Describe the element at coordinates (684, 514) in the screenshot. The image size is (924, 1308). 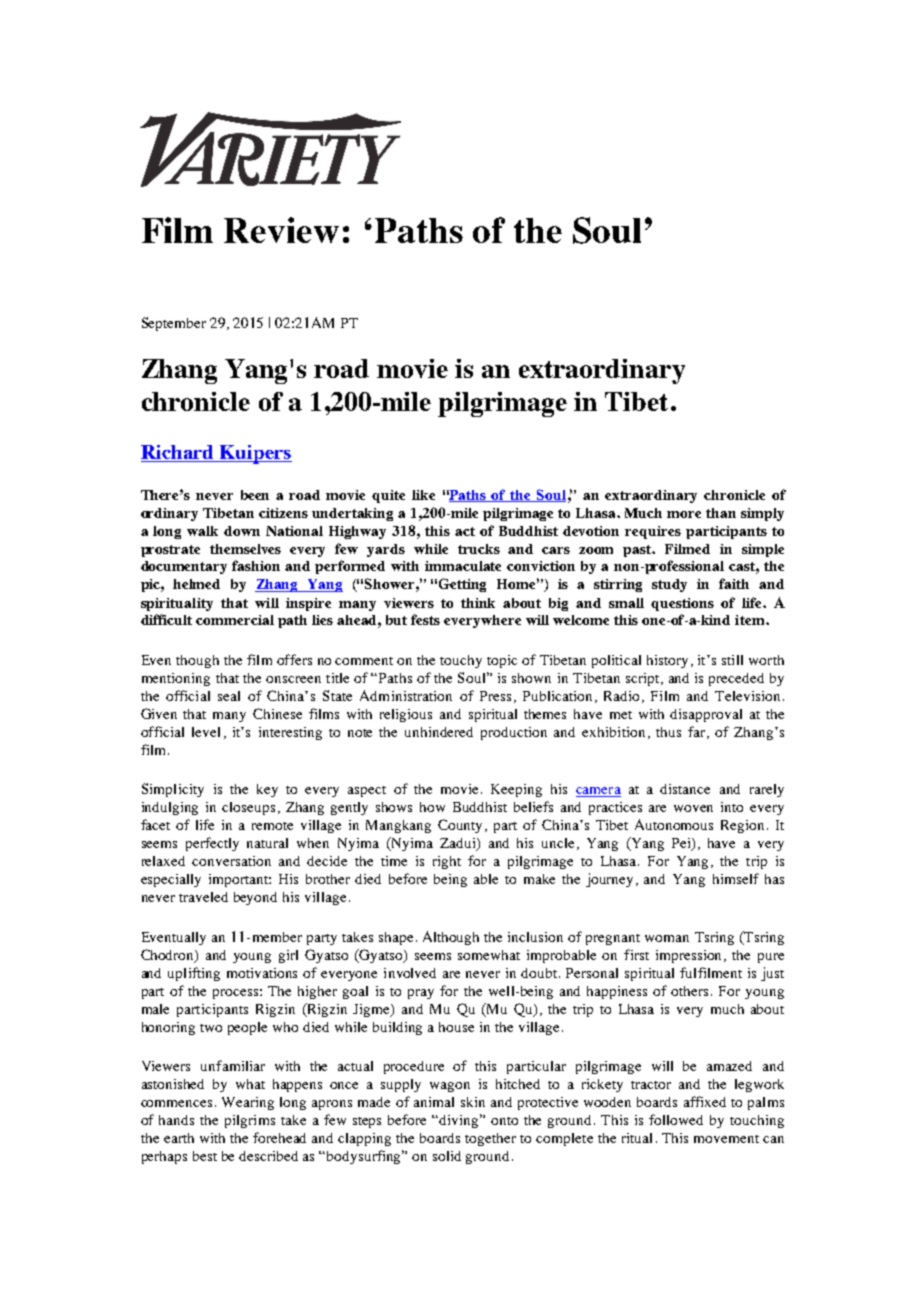
I see `more` at that location.
